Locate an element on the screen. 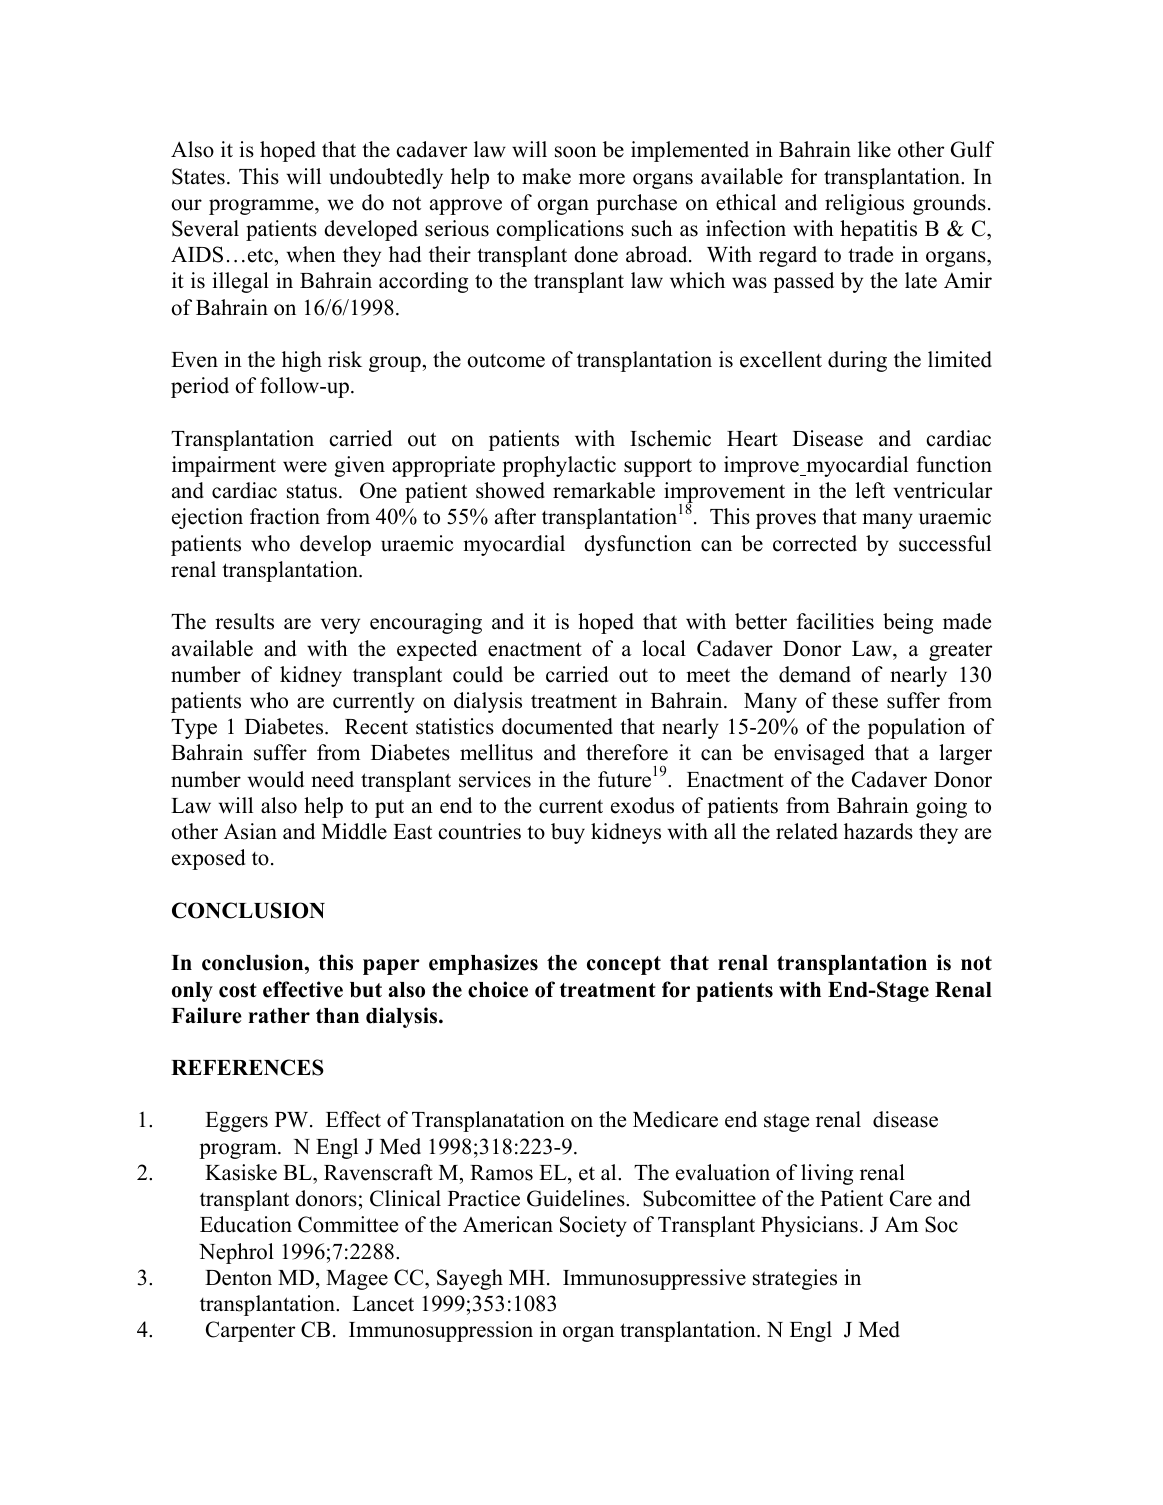  after is located at coordinates (515, 516).
